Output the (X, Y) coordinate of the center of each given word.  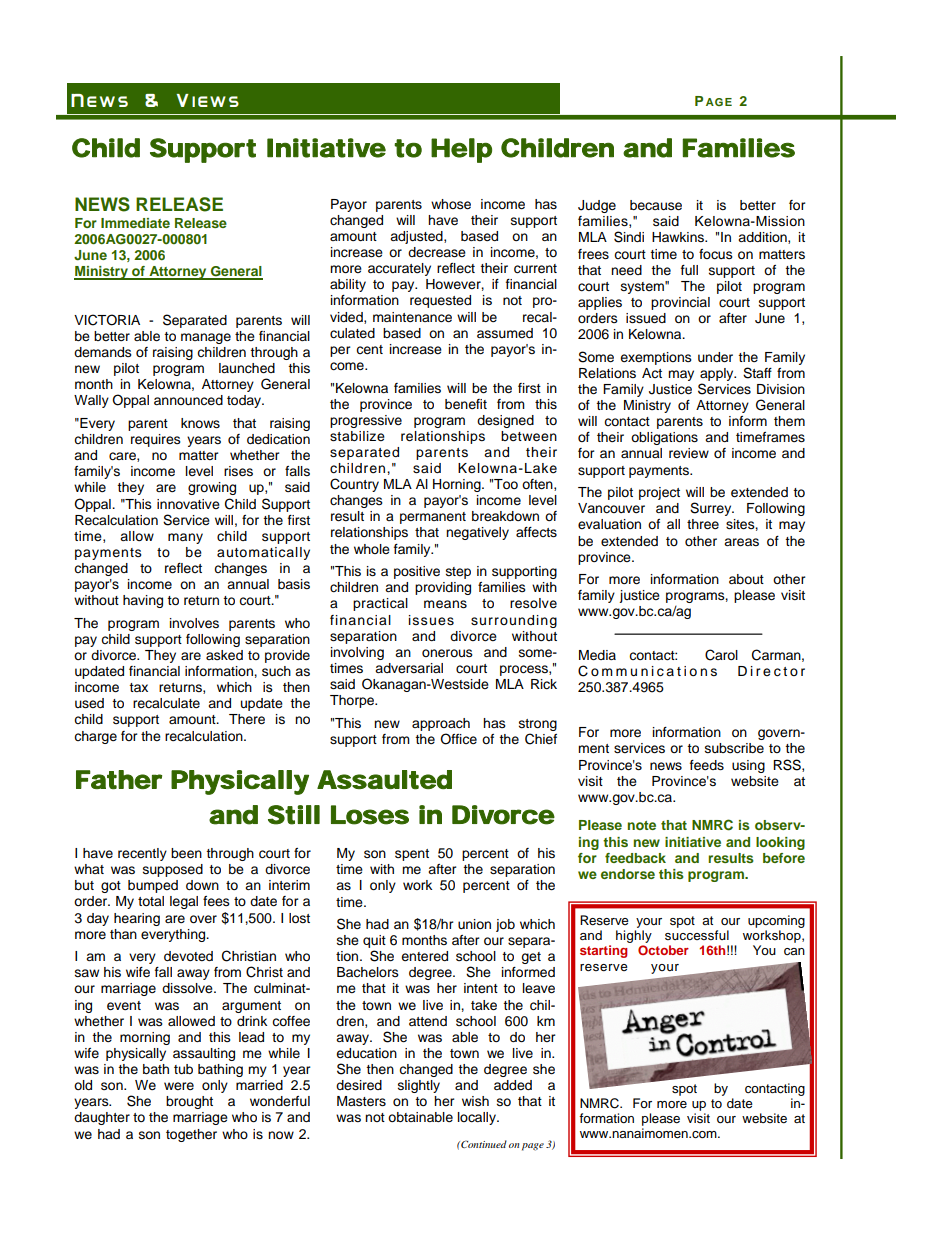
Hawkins (679, 237)
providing (443, 588)
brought (189, 1102)
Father (119, 779)
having (143, 601)
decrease (437, 252)
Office (458, 739)
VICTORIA (107, 320)
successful (697, 935)
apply (718, 374)
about (746, 579)
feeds (707, 765)
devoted (188, 956)
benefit (466, 404)
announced (188, 400)
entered (424, 956)
